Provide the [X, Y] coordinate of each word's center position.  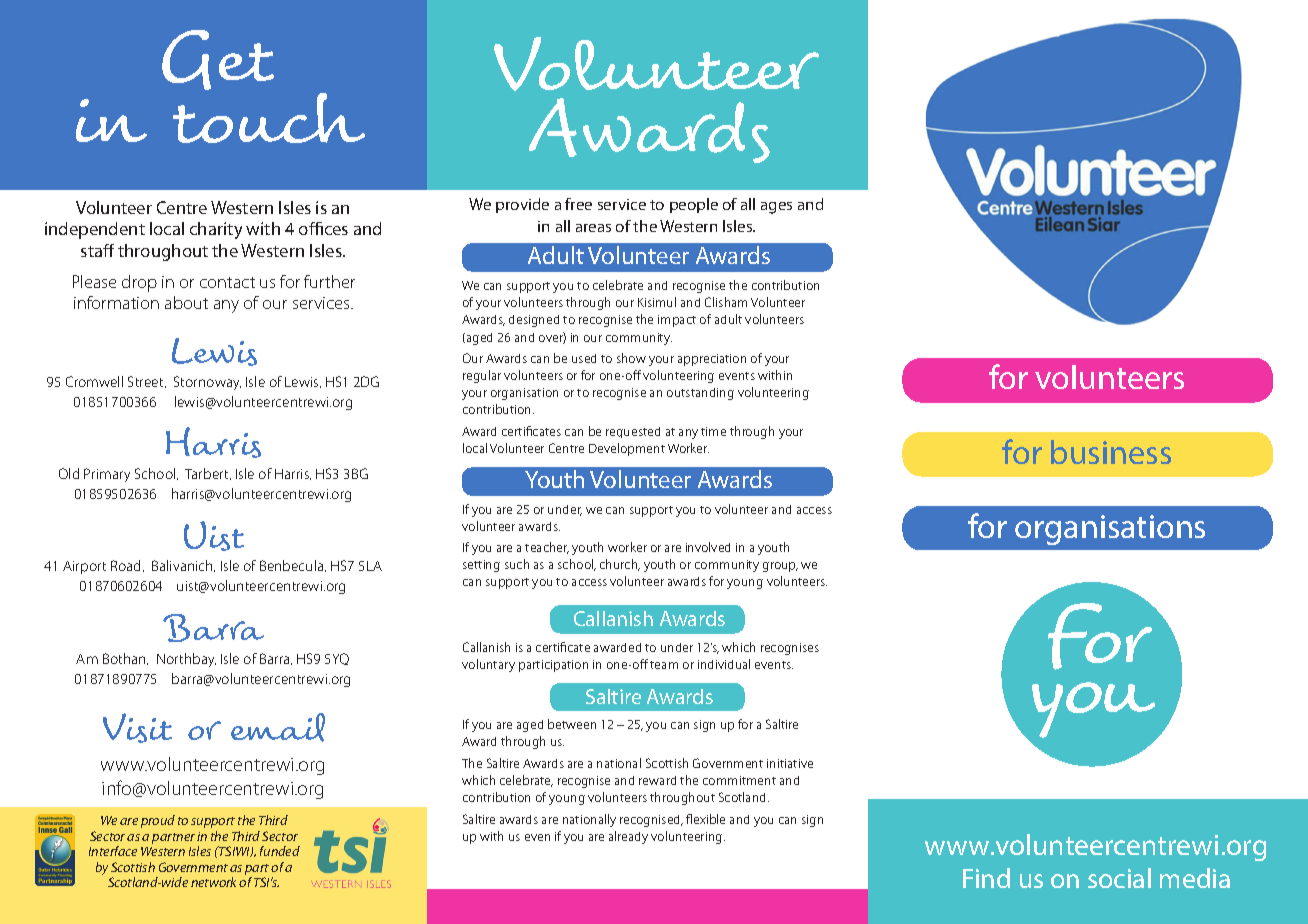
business [1111, 452]
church [620, 565]
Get [218, 60]
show [631, 358]
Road [127, 566]
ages [776, 208]
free [578, 204]
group [780, 567]
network [215, 882]
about [186, 302]
